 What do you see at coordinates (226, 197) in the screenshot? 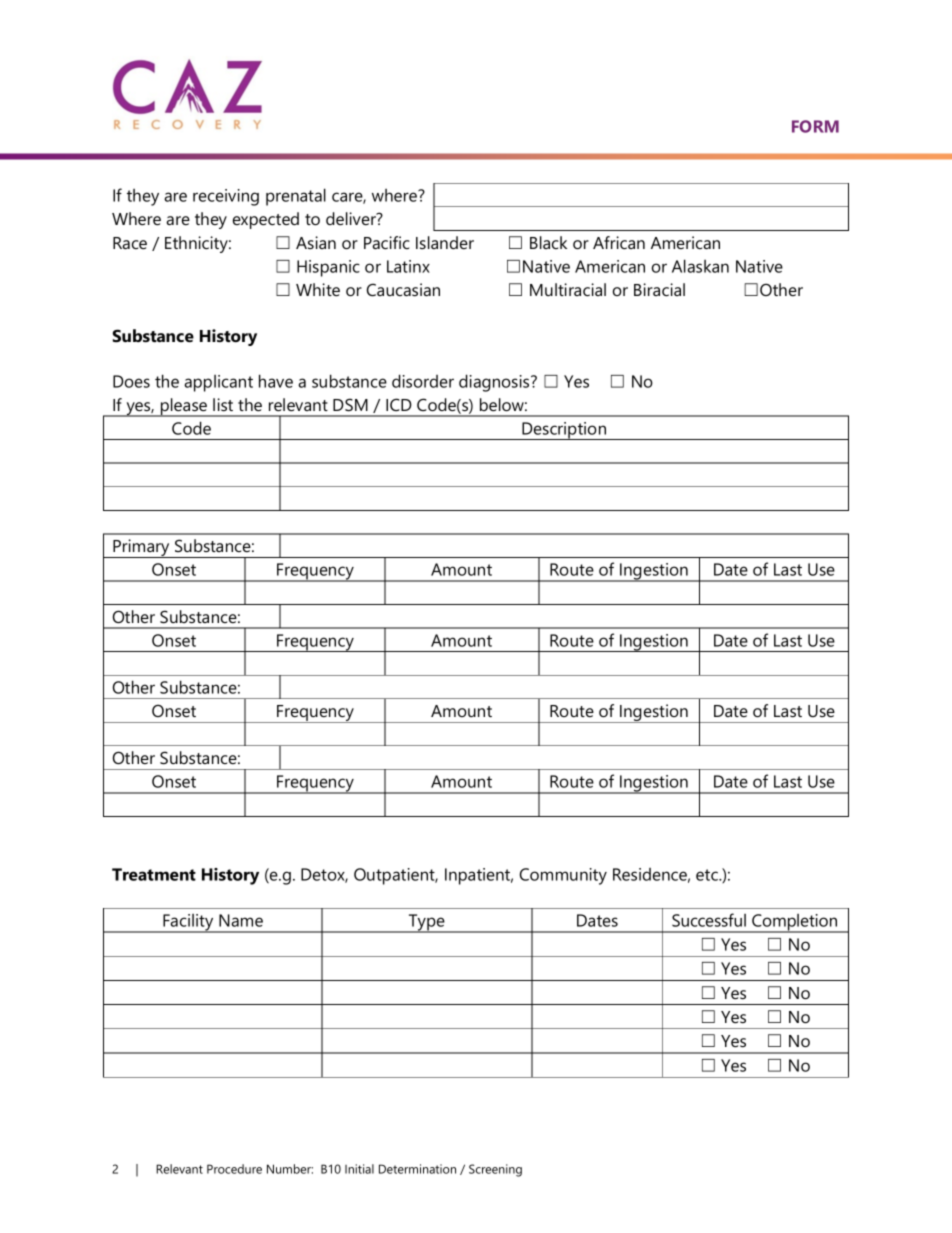
I see `receiving` at bounding box center [226, 197].
